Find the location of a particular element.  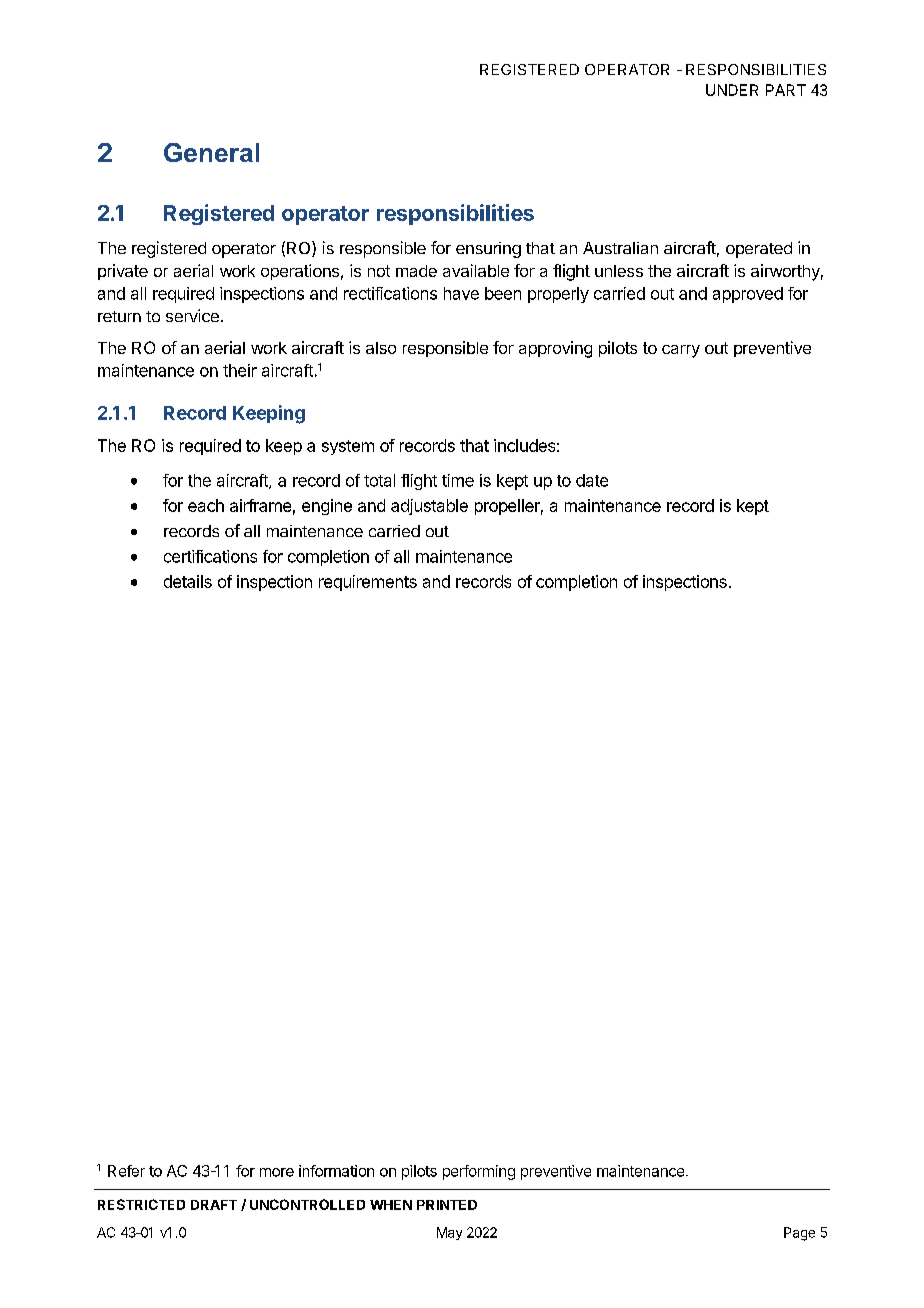

carry is located at coordinates (681, 351).
